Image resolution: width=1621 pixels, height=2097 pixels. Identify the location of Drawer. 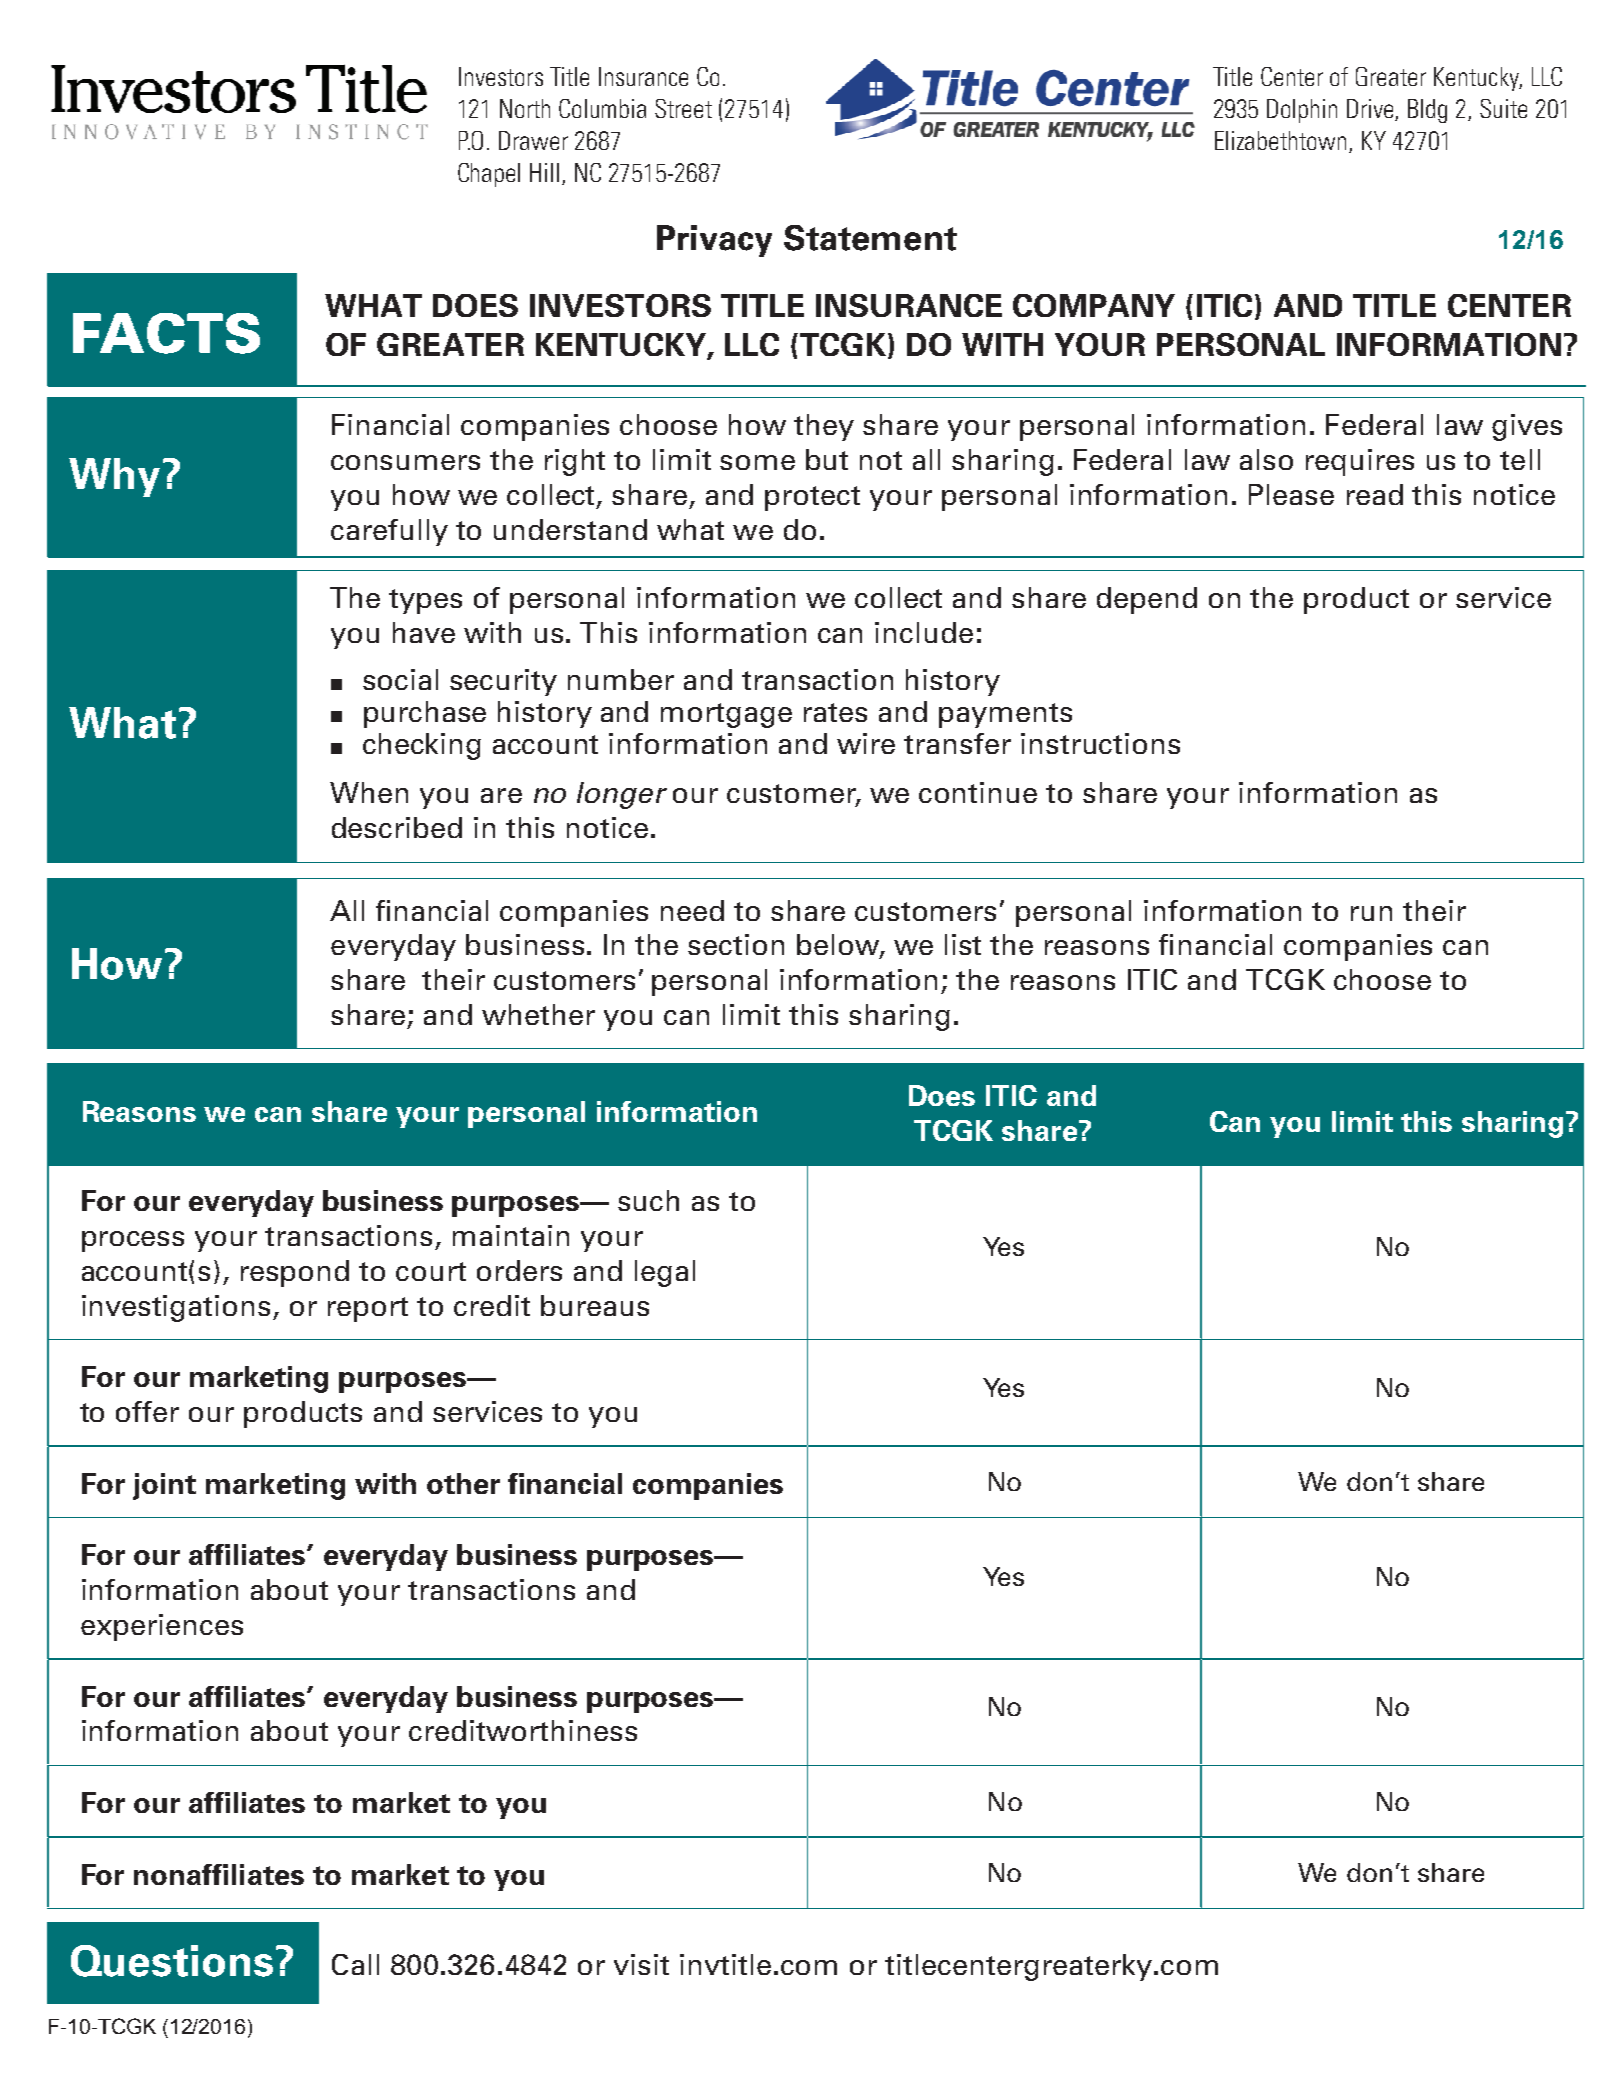
(533, 140).
